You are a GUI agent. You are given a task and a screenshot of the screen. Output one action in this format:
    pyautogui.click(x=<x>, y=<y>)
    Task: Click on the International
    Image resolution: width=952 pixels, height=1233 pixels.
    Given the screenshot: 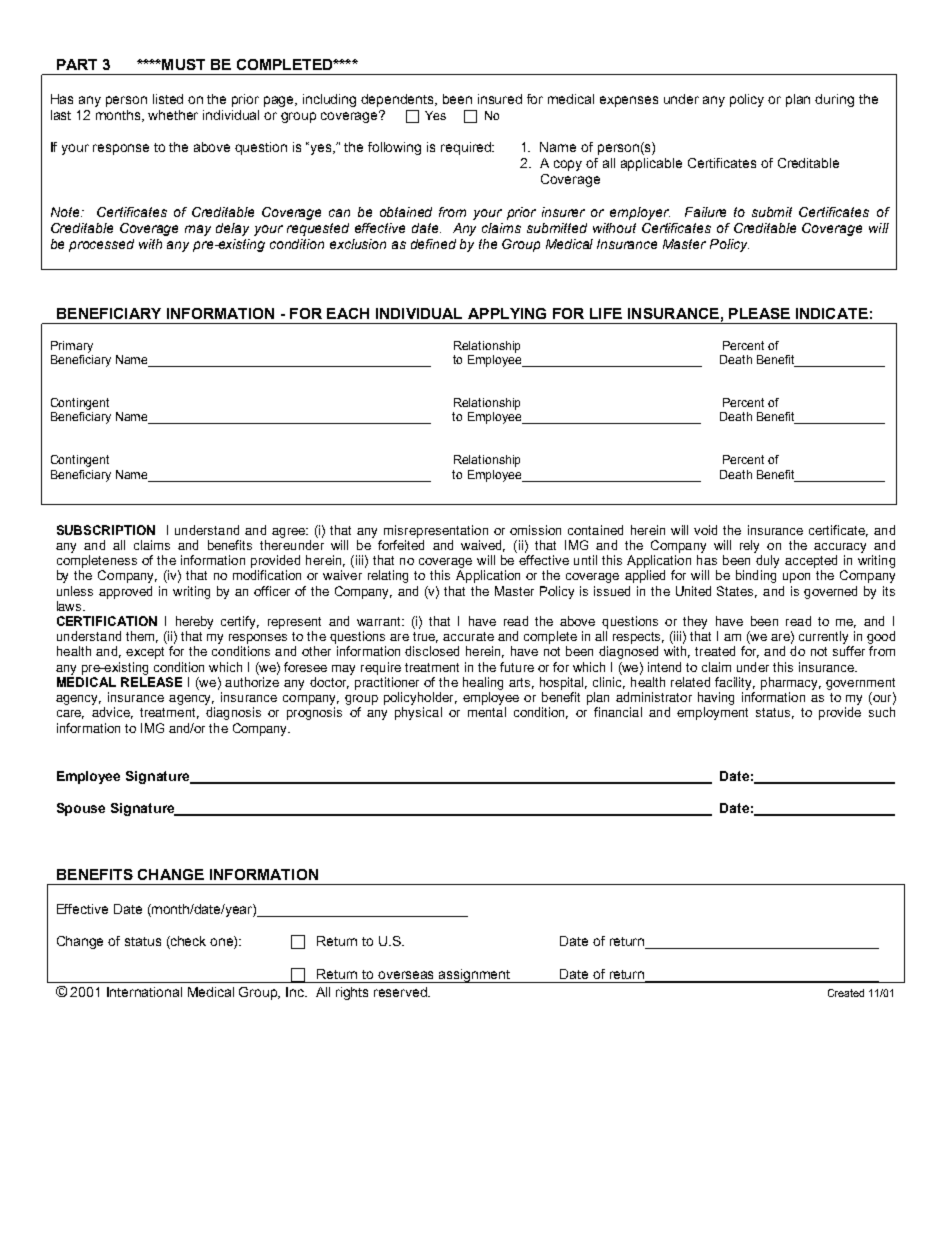 What is the action you would take?
    pyautogui.click(x=144, y=992)
